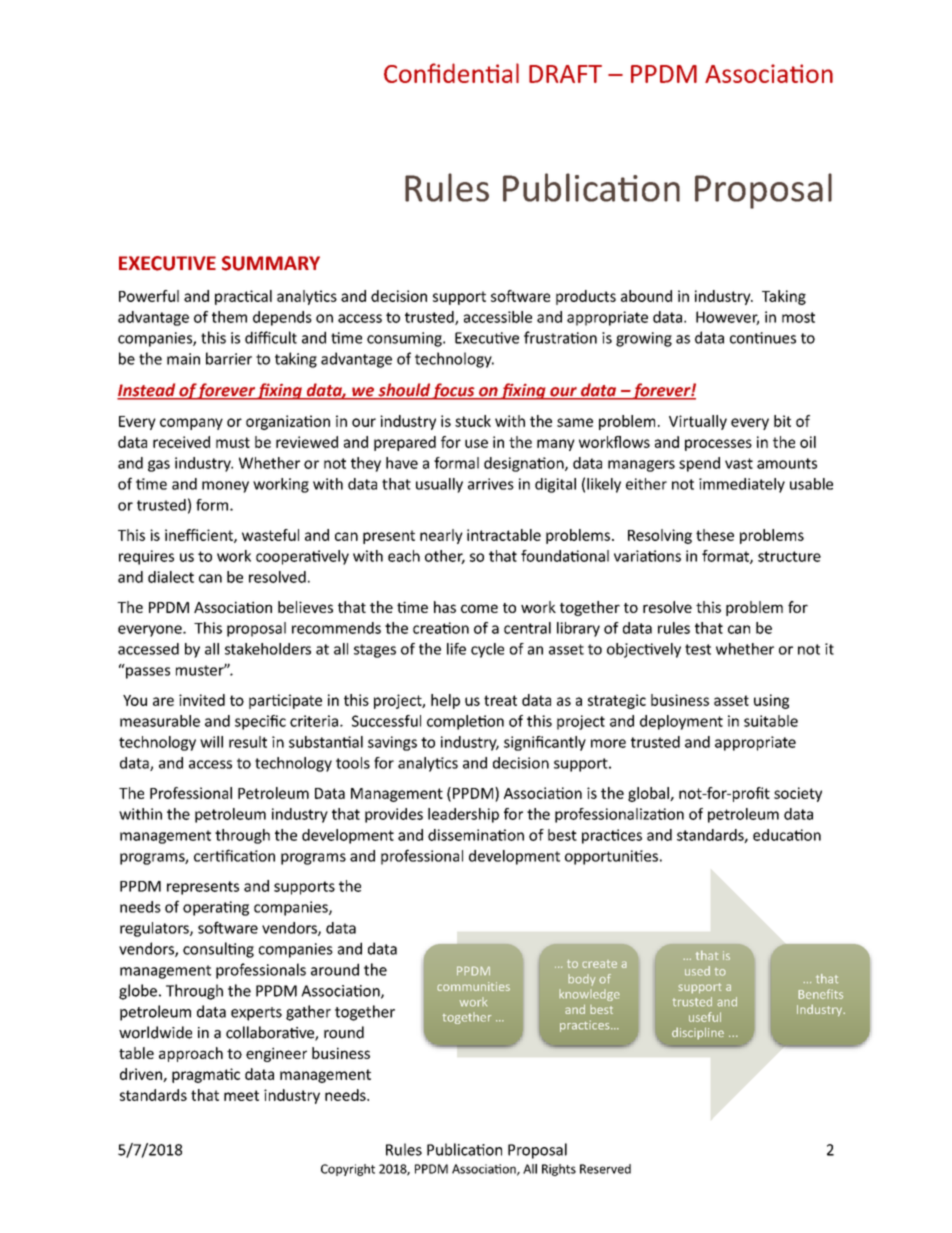  I want to click on meet, so click(241, 1095).
